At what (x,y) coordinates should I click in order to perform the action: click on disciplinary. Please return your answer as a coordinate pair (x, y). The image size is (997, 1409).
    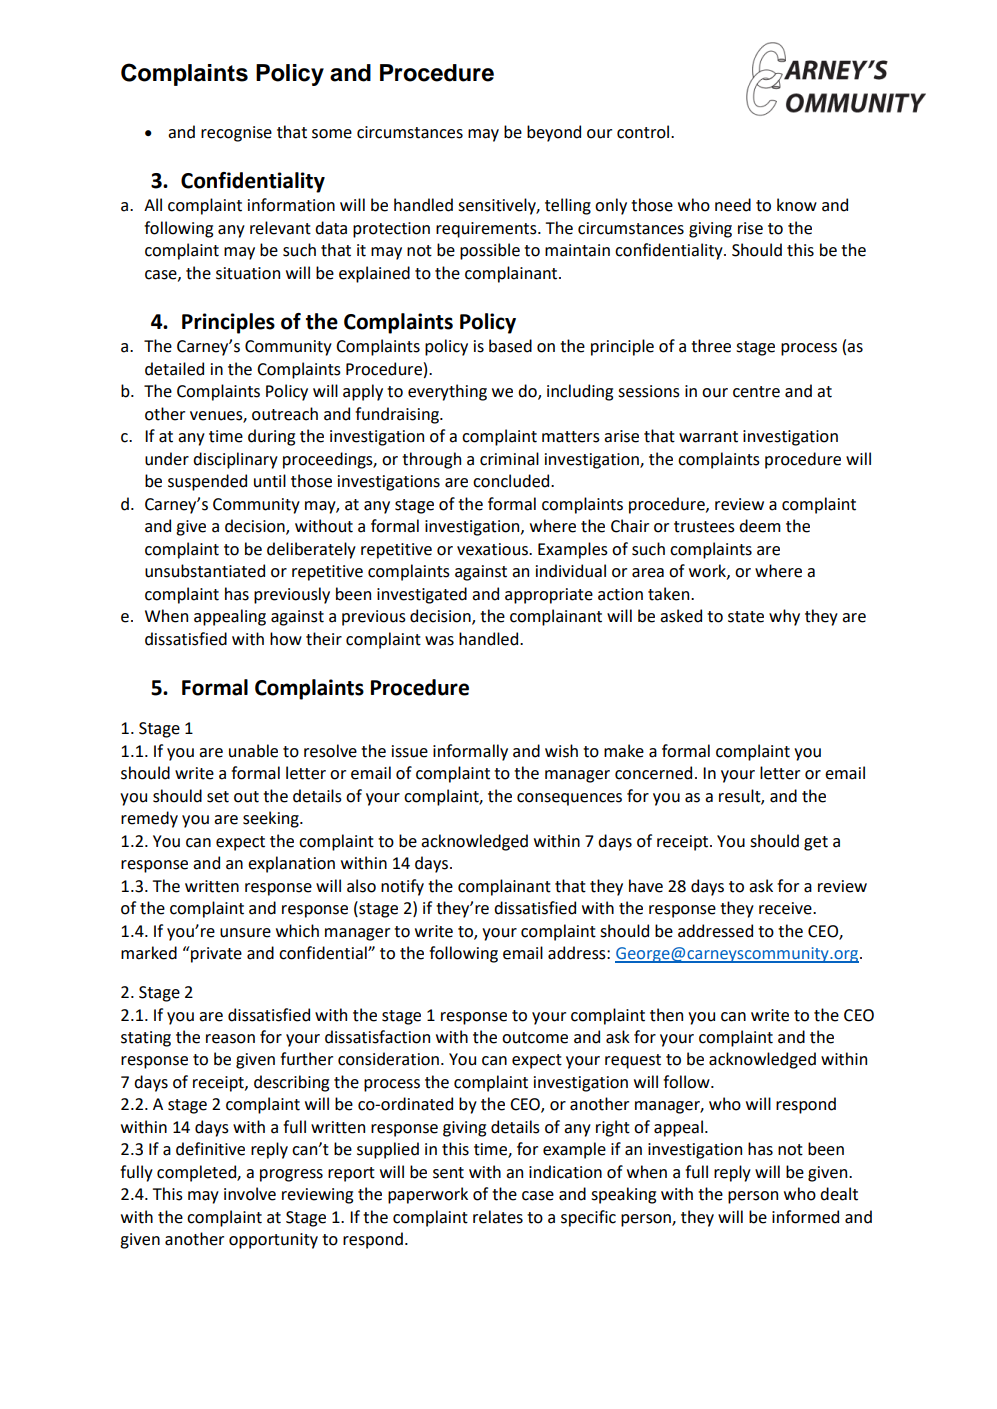
    Looking at the image, I should click on (235, 460).
